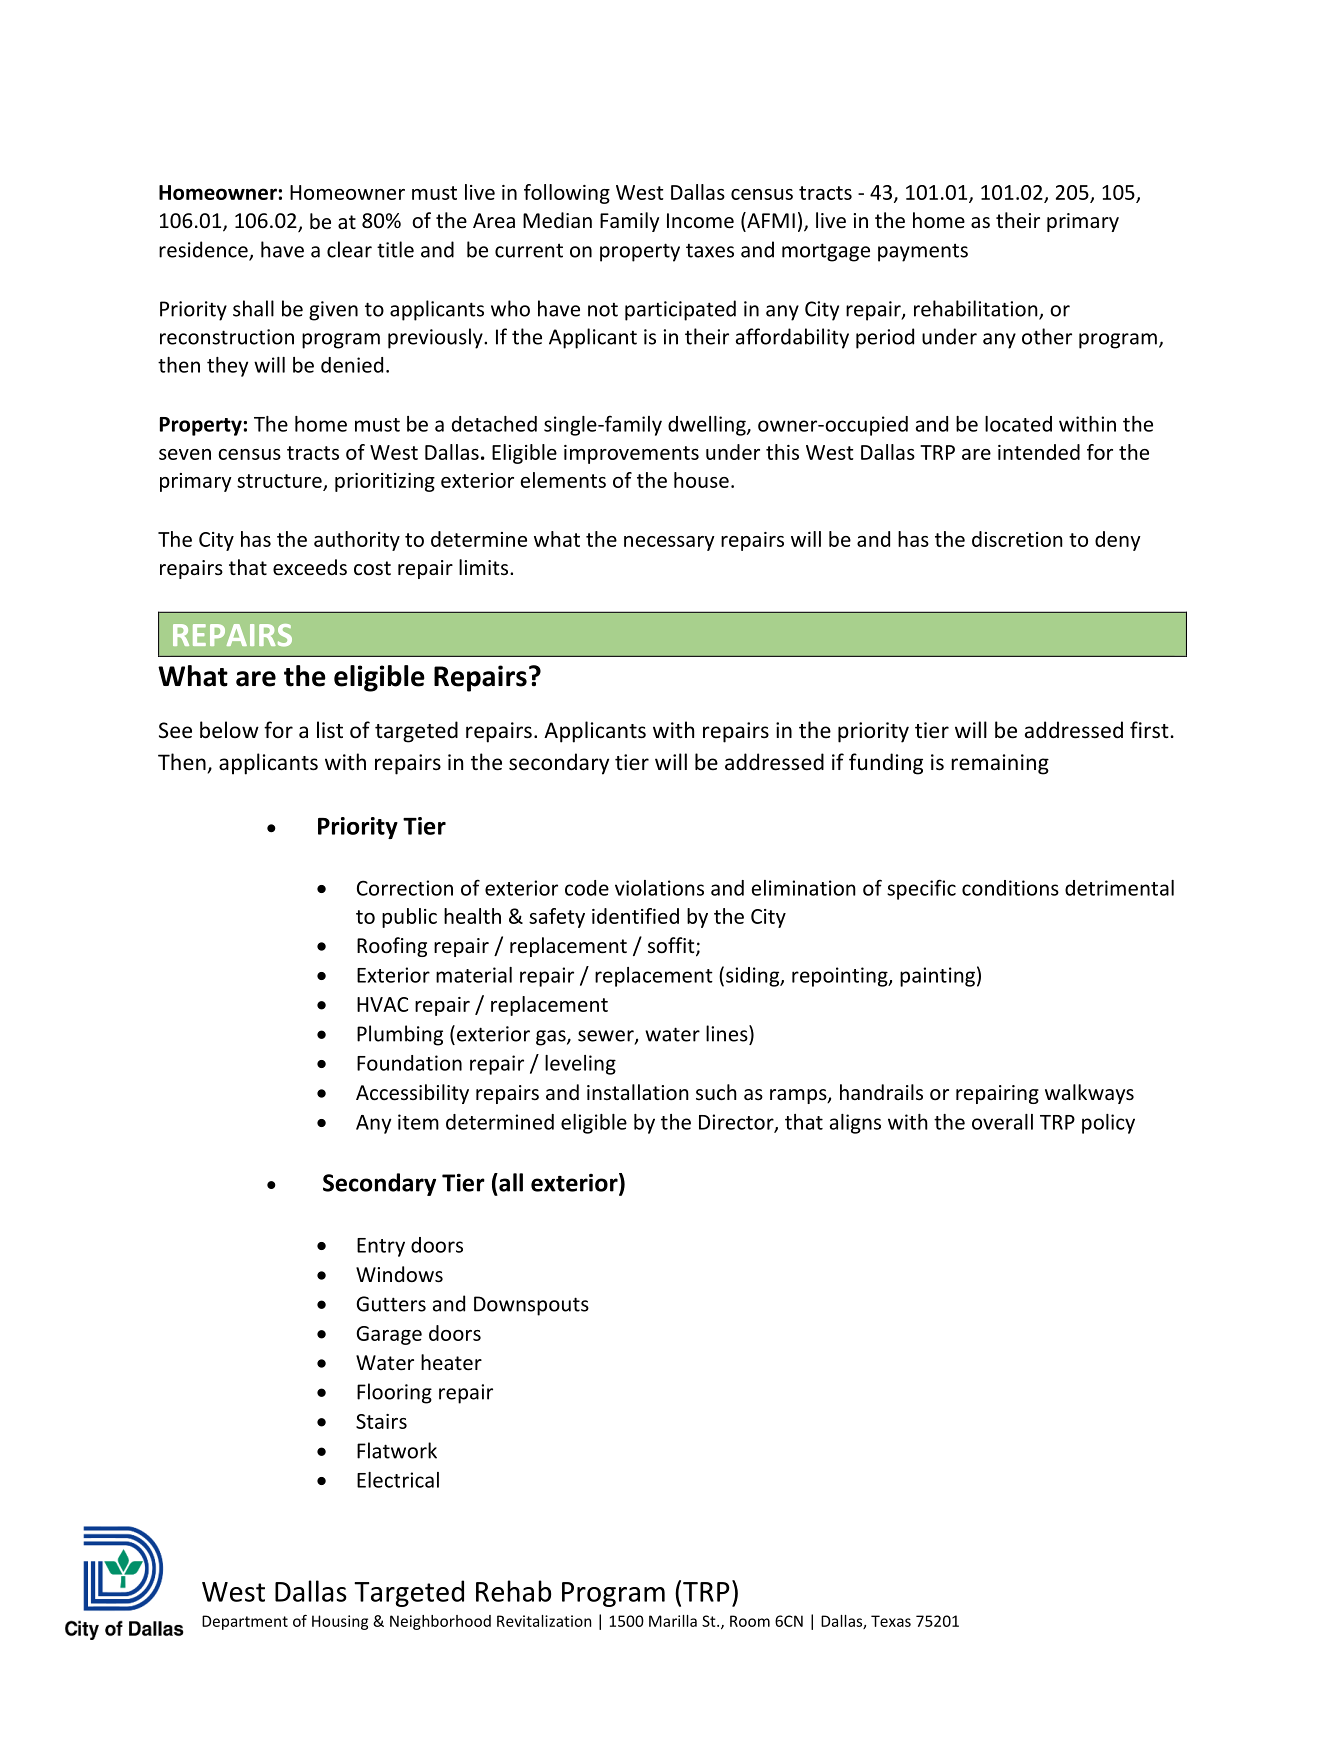  Describe the element at coordinates (245, 1622) in the screenshot. I see `Department` at that location.
